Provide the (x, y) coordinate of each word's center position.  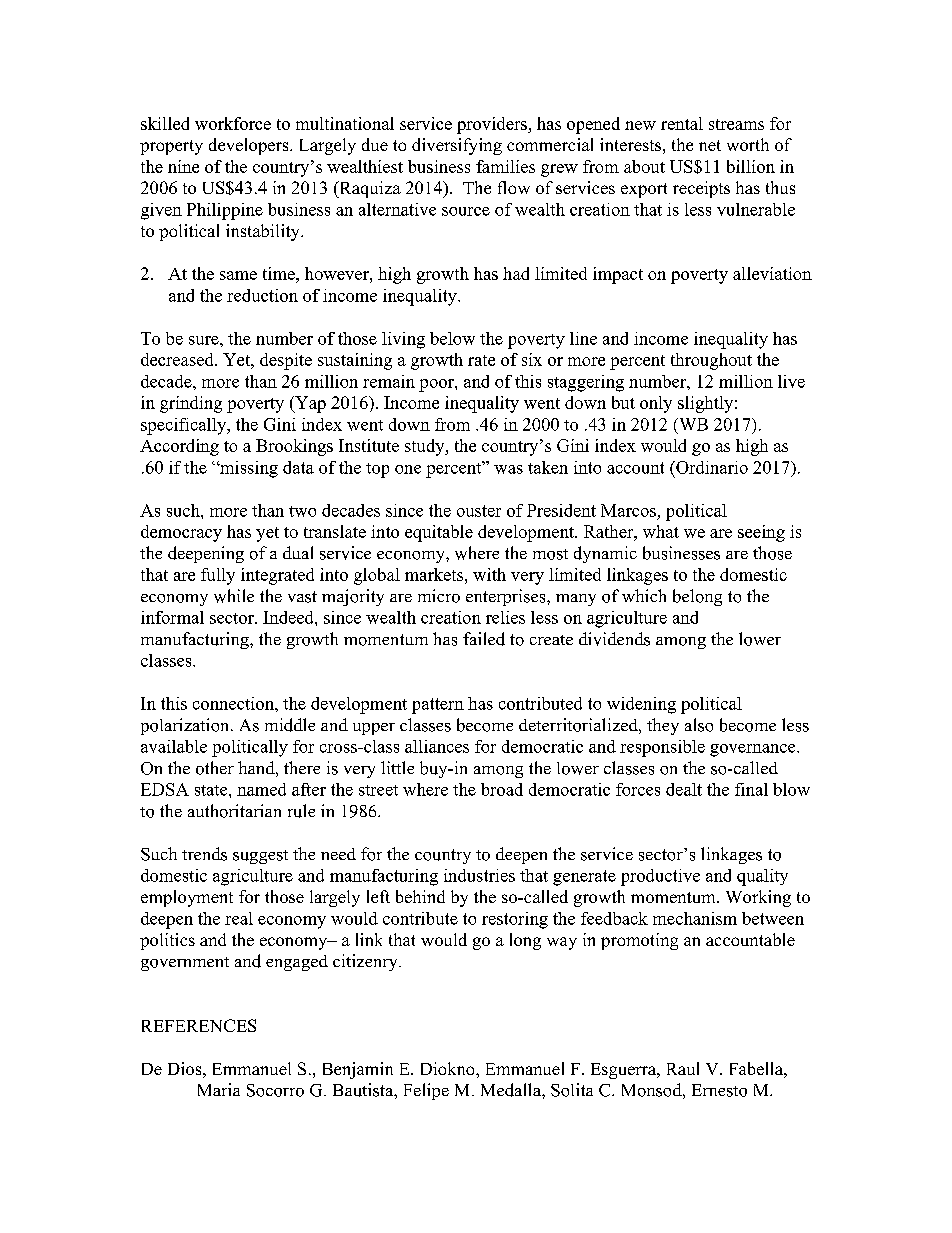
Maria (219, 1089)
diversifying (457, 146)
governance (754, 750)
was (508, 469)
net (710, 145)
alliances (437, 746)
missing (248, 469)
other (215, 768)
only (656, 404)
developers (250, 146)
